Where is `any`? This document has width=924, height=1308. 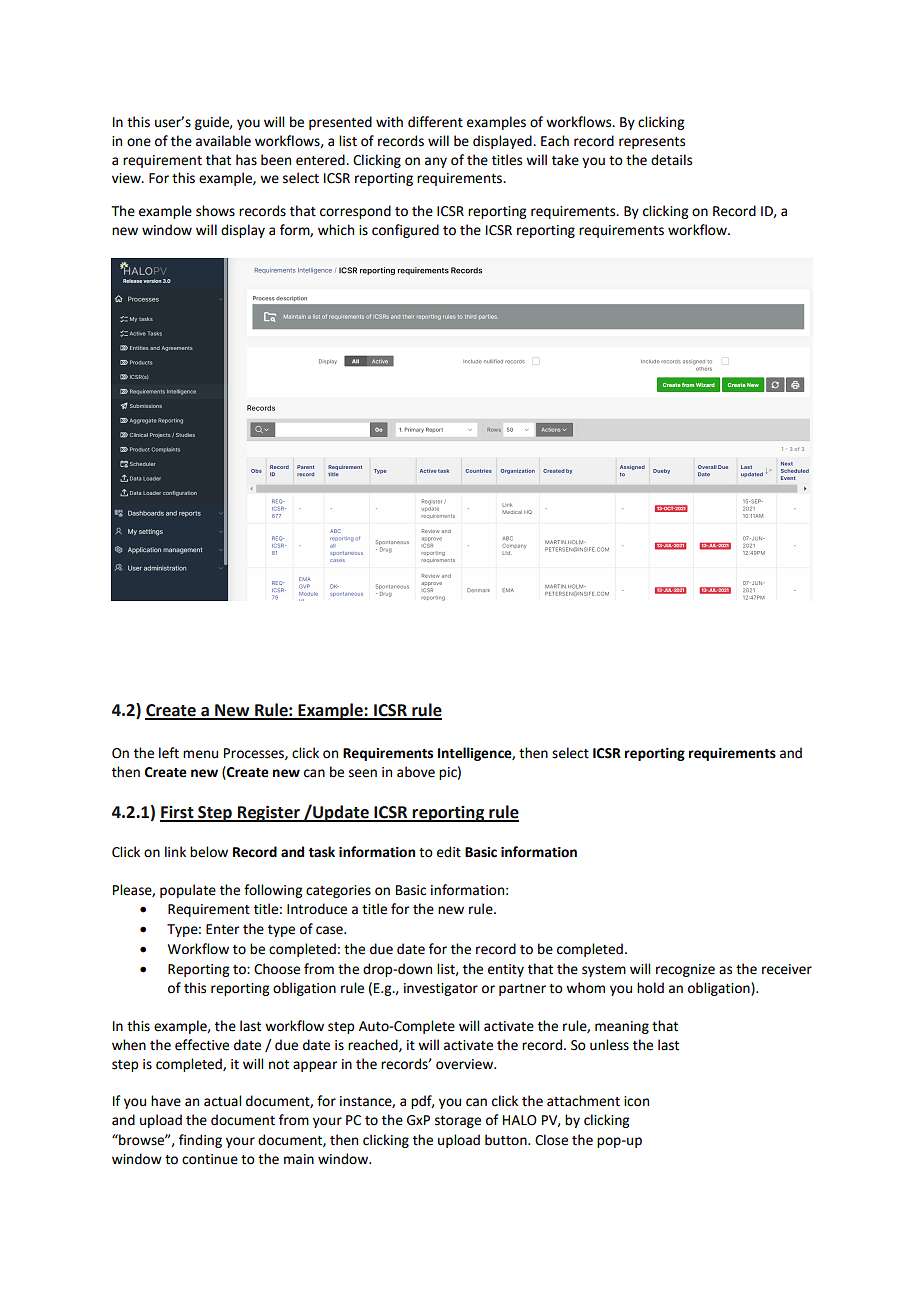 any is located at coordinates (436, 162).
